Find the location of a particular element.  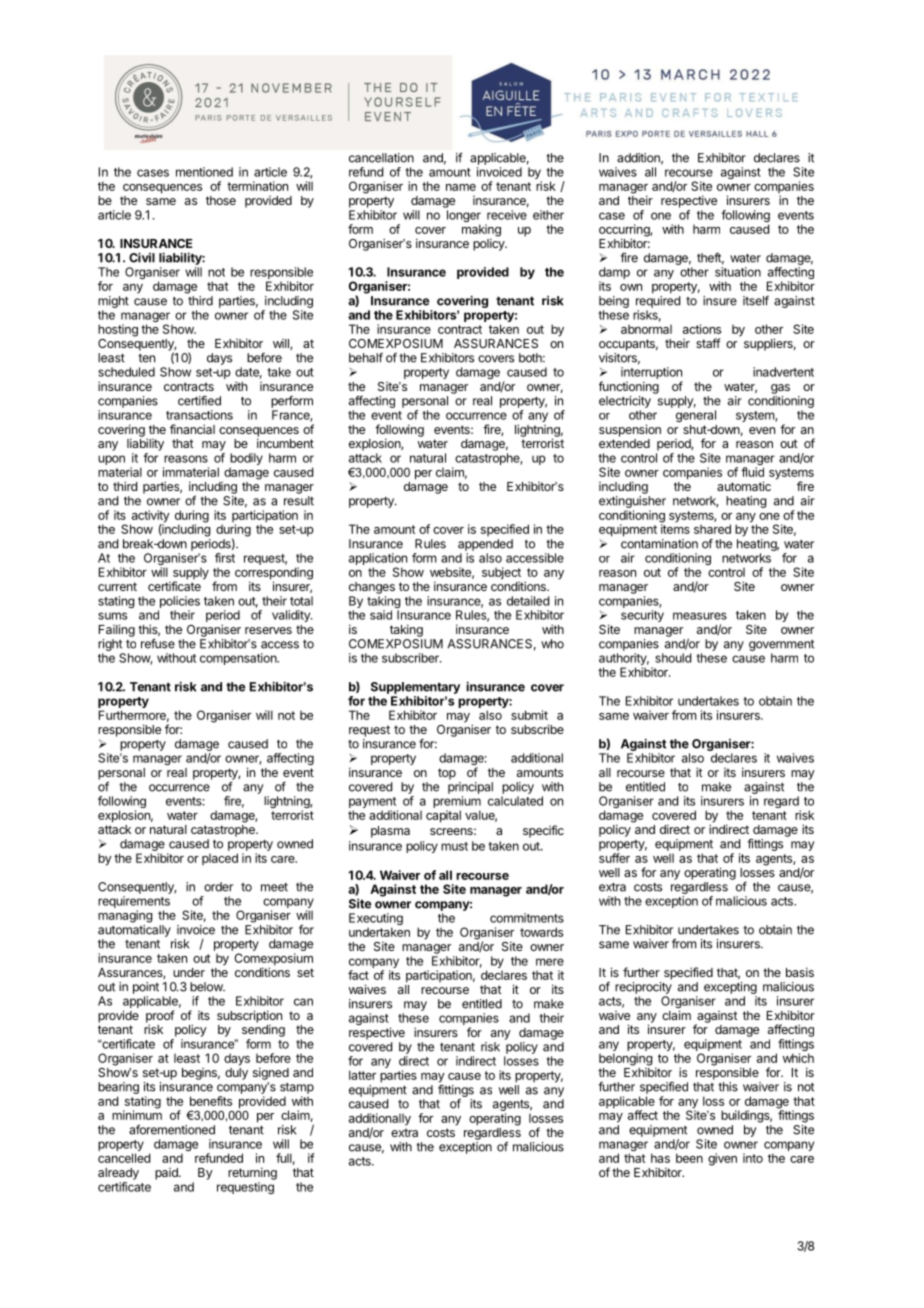

placed is located at coordinates (220, 859).
